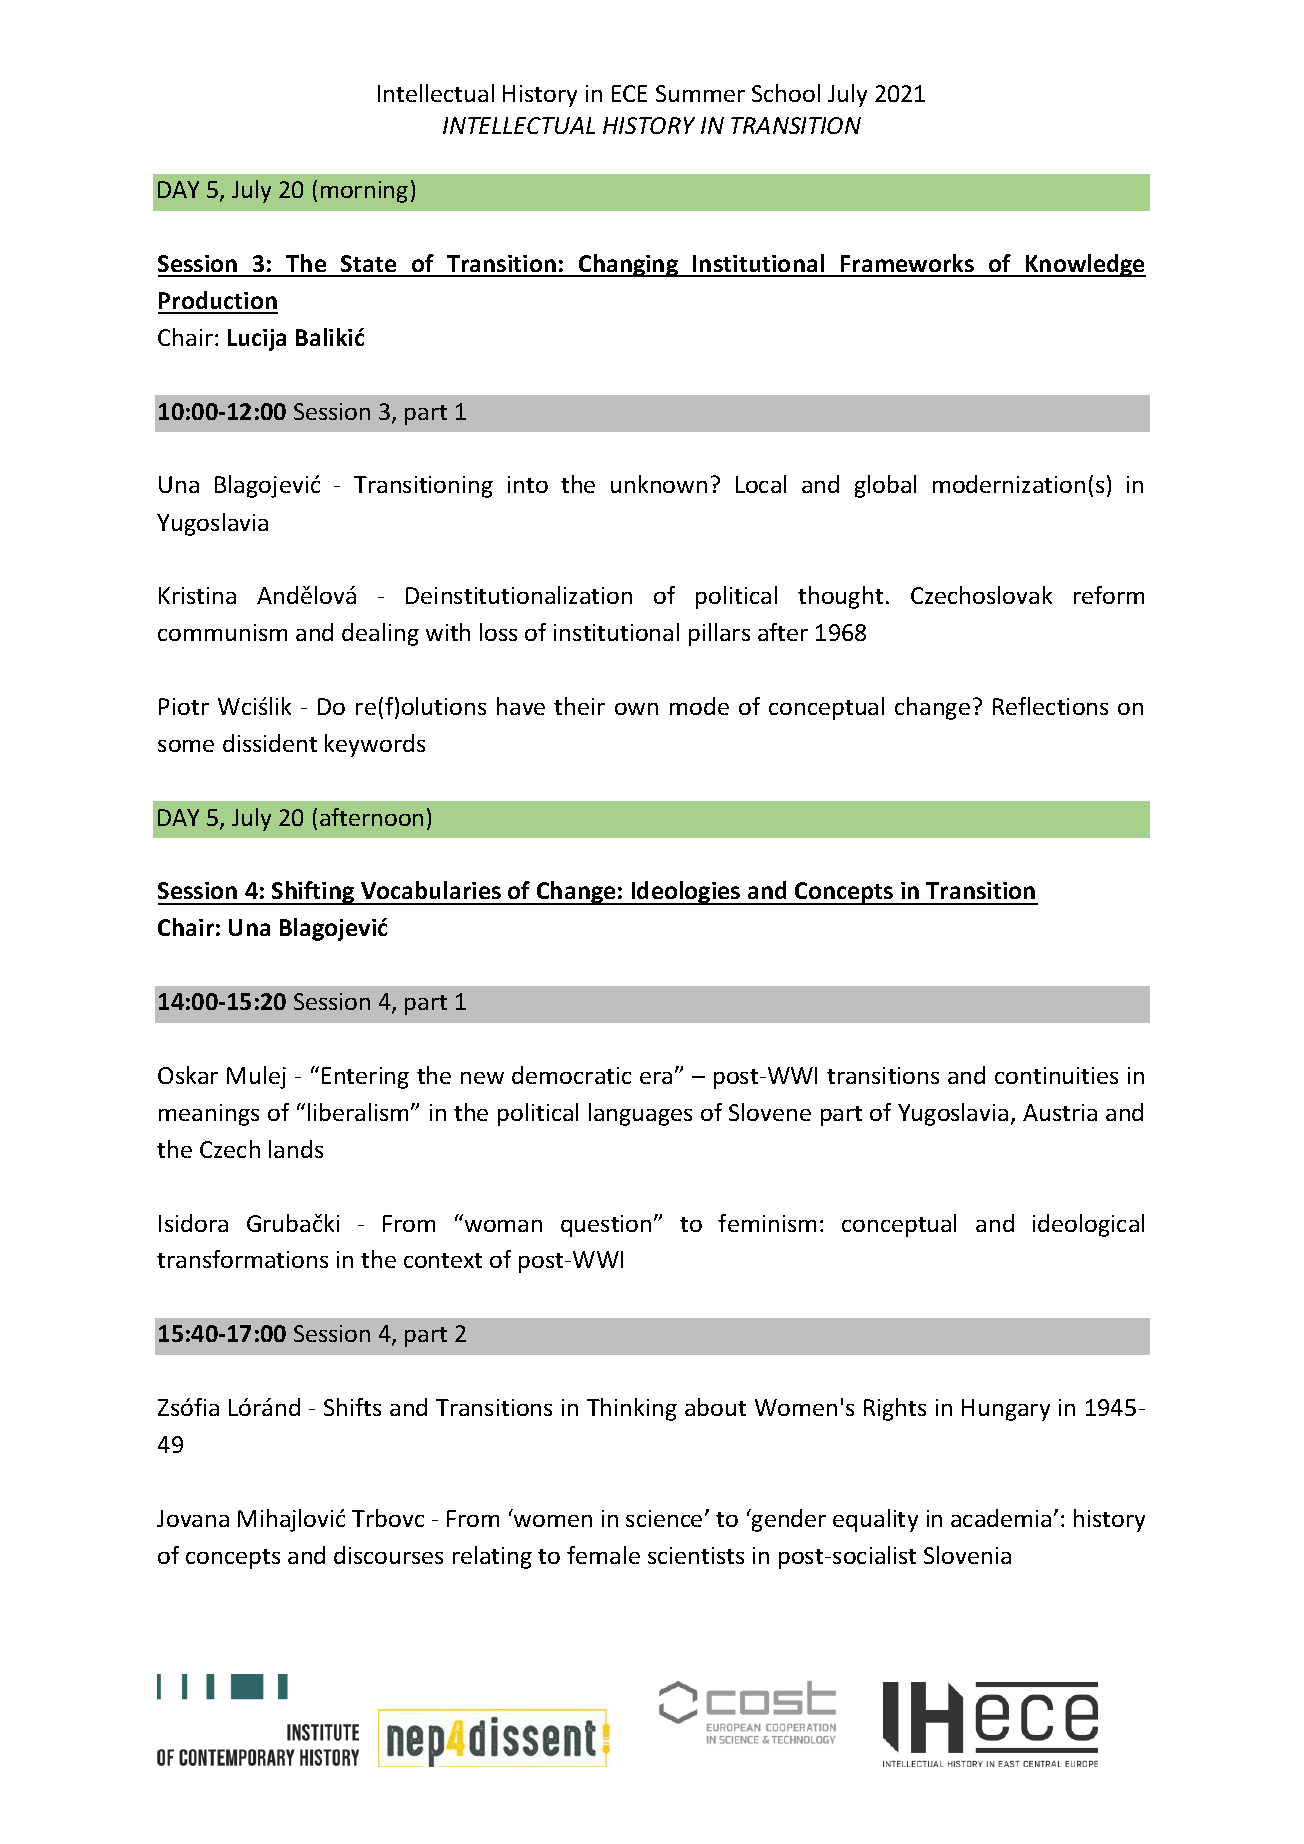 The width and height of the page is (1304, 1844). I want to click on ECE, so click(629, 93).
